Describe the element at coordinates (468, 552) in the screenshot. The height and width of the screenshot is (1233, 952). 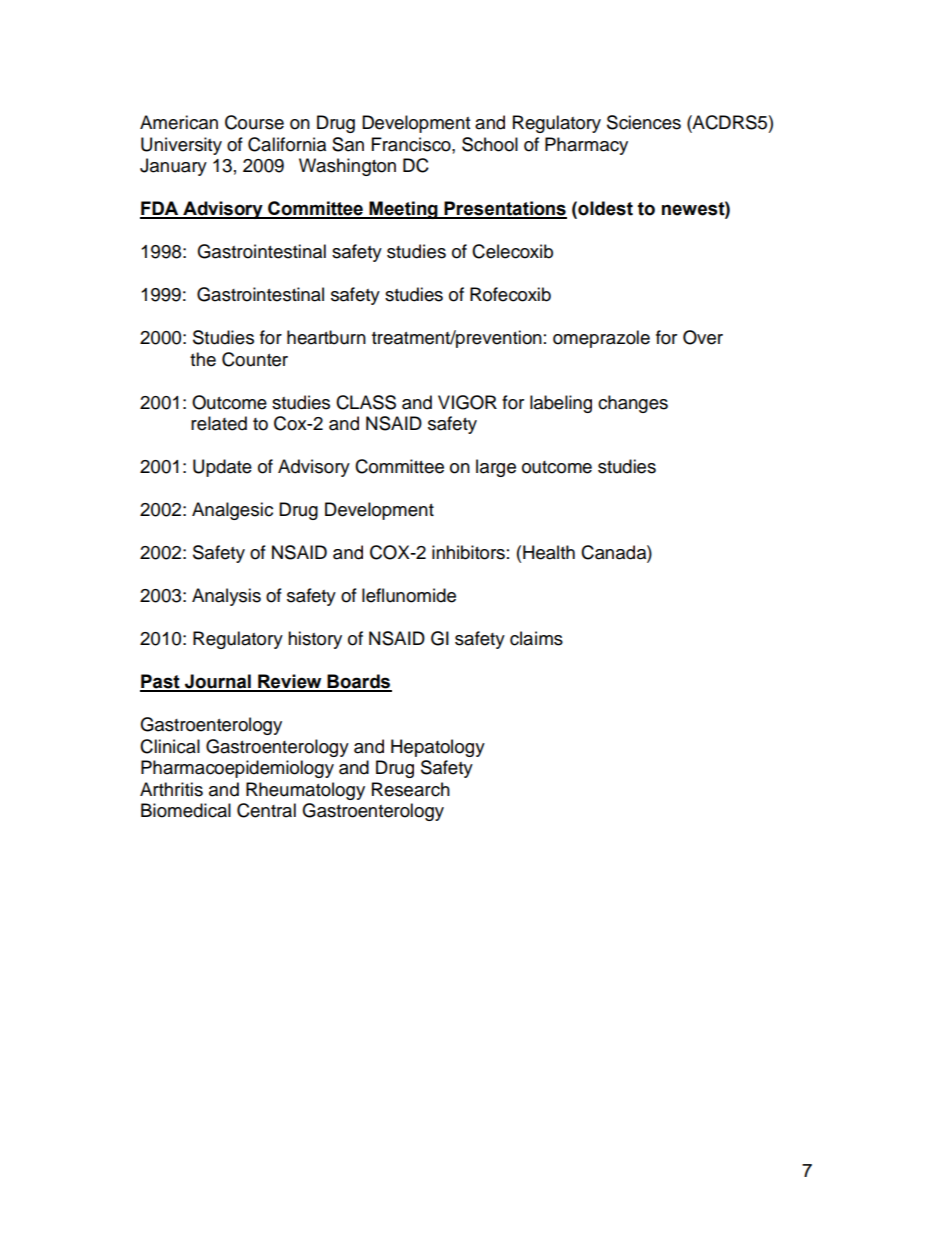
I see `inhibitors` at that location.
